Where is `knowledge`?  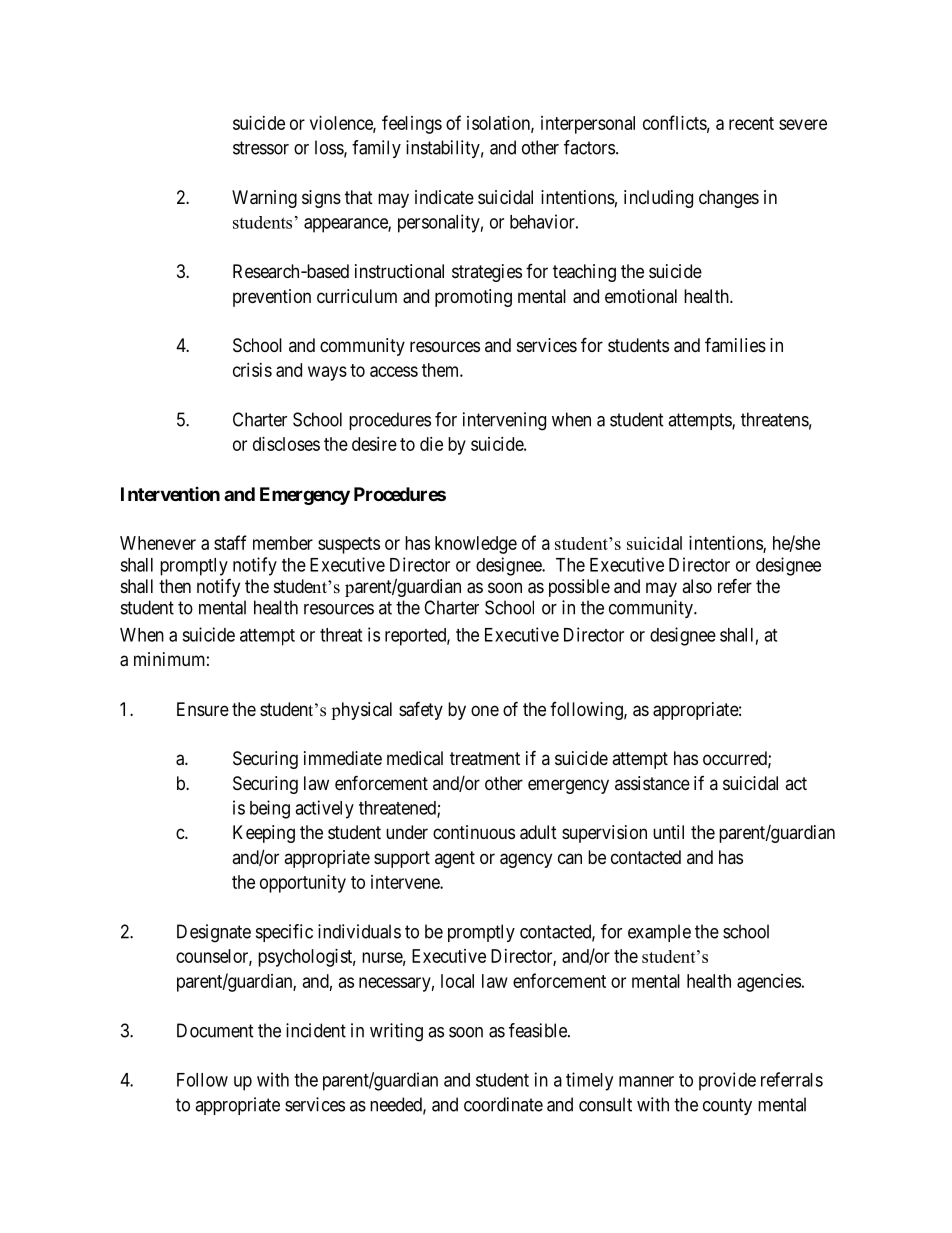 knowledge is located at coordinates (476, 545).
